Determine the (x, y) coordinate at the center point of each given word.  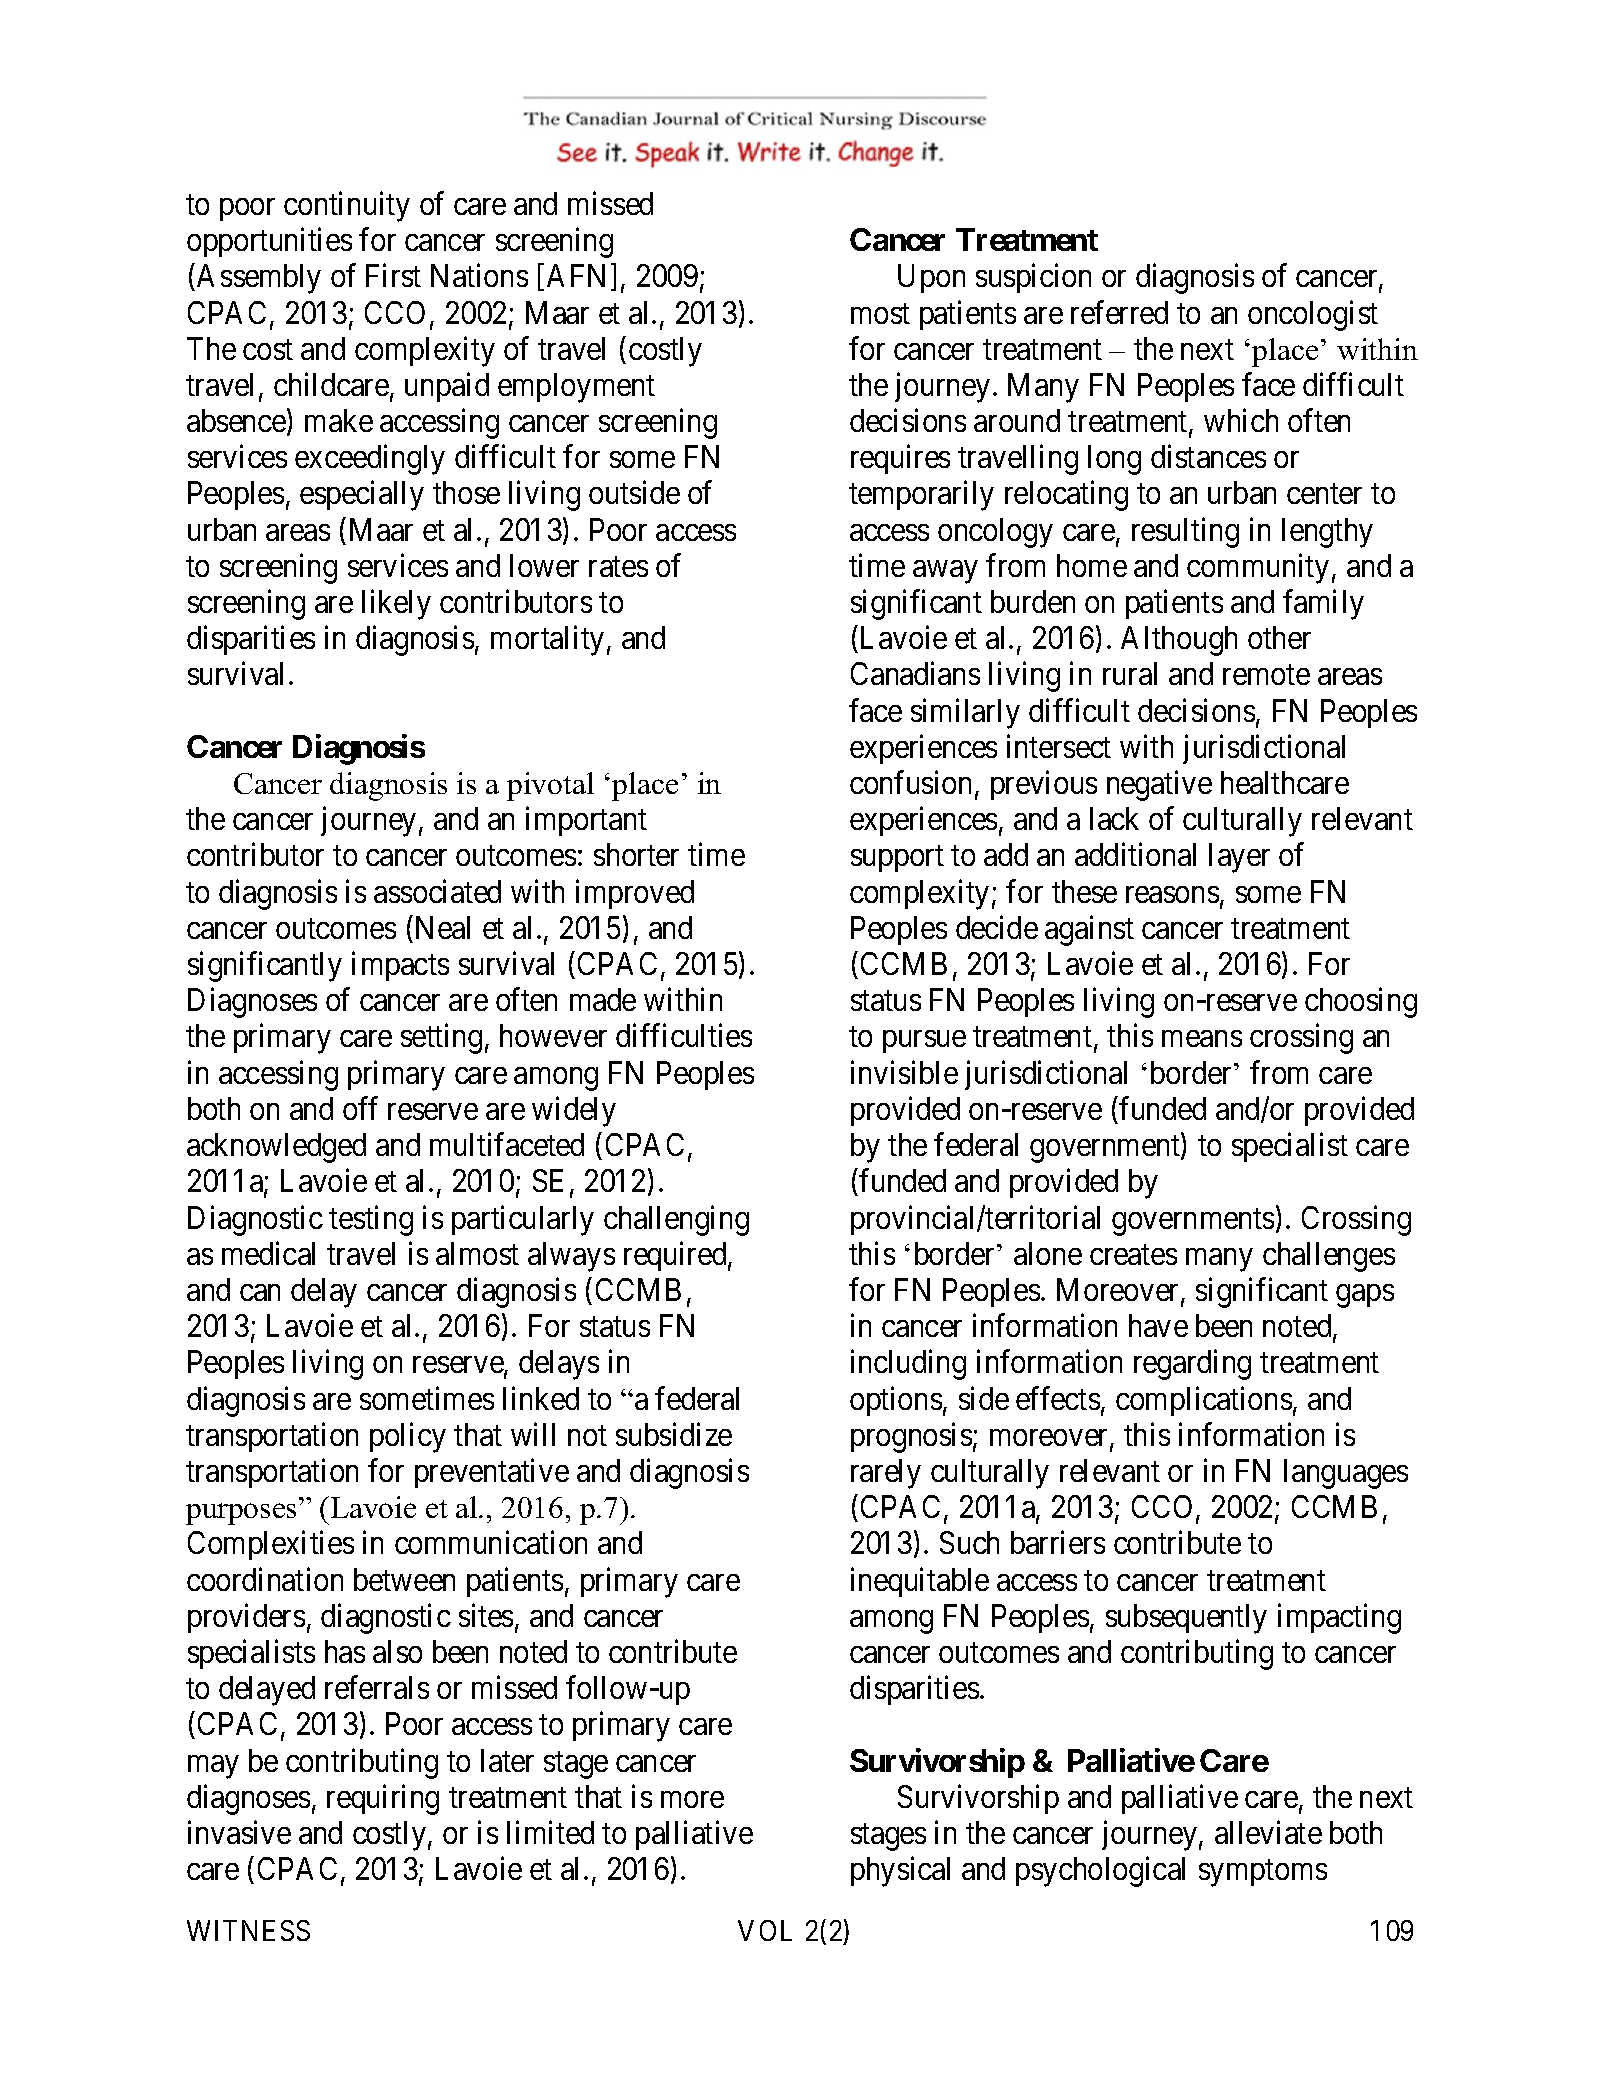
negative (1159, 786)
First (393, 275)
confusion (910, 782)
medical (268, 1253)
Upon (931, 279)
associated (437, 891)
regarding (1192, 1365)
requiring (383, 1799)
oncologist (1313, 315)
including (908, 1365)
